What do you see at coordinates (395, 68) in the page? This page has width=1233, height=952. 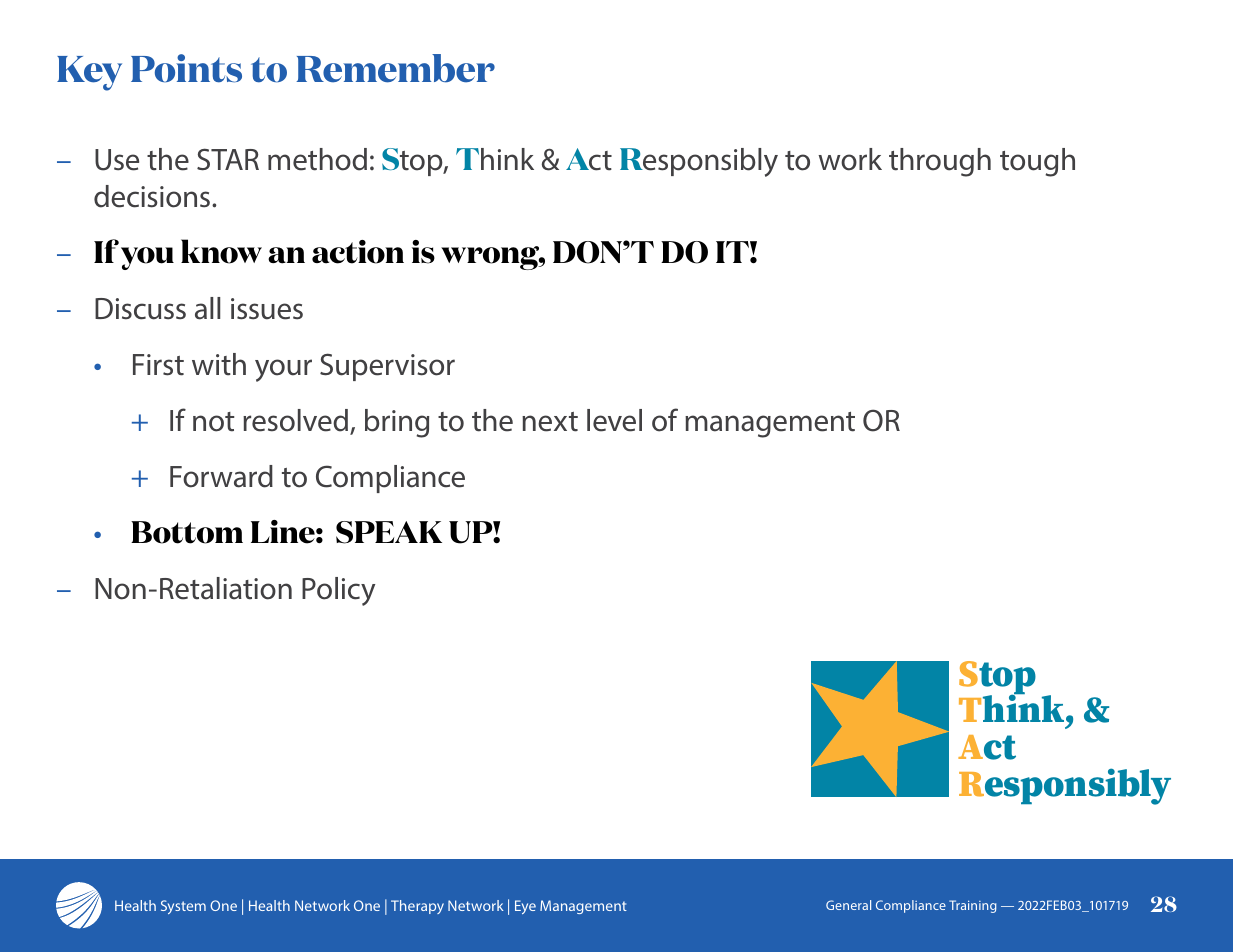 I see `Remember` at bounding box center [395, 68].
